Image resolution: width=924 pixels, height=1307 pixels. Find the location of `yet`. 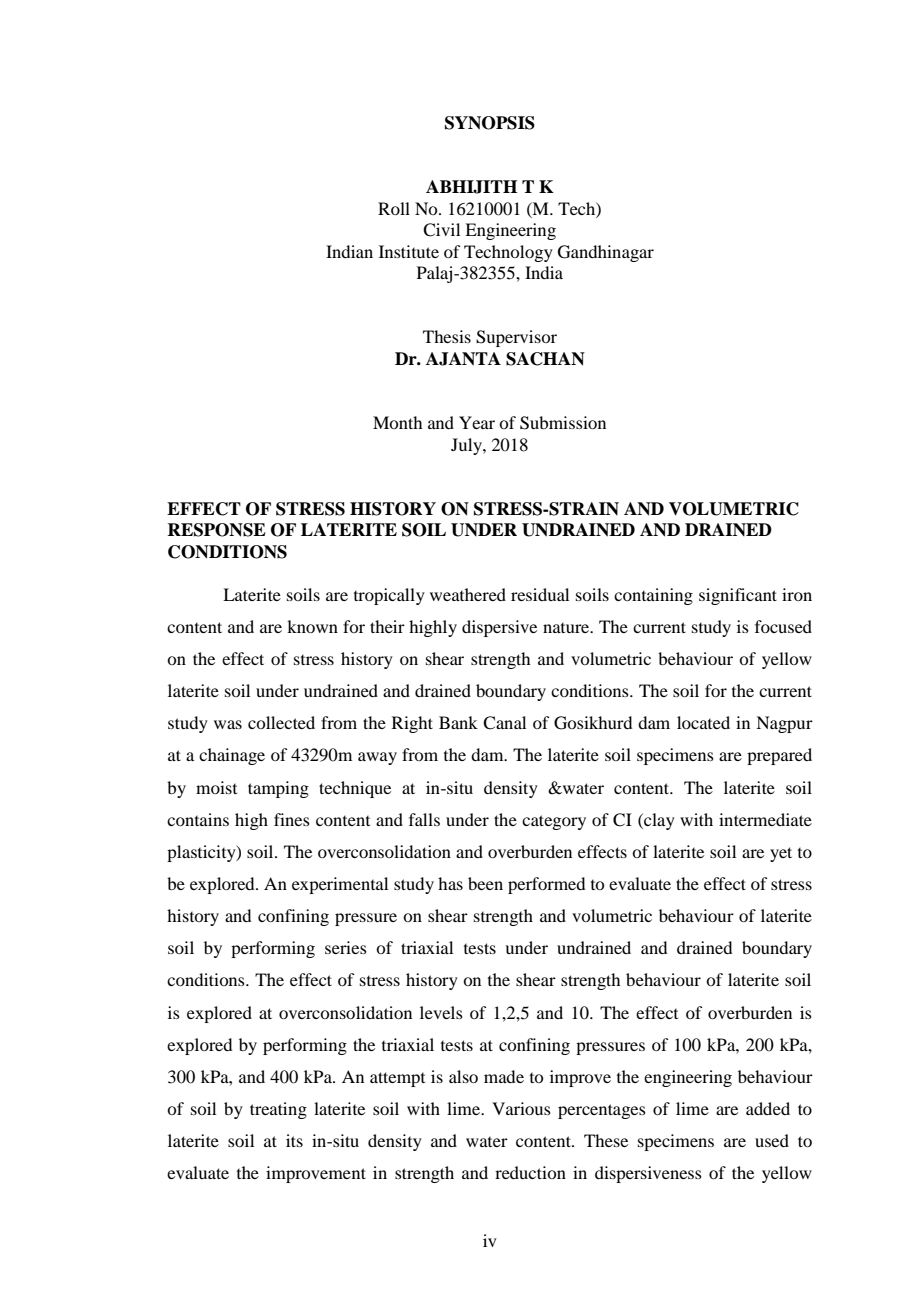

yet is located at coordinates (781, 854).
